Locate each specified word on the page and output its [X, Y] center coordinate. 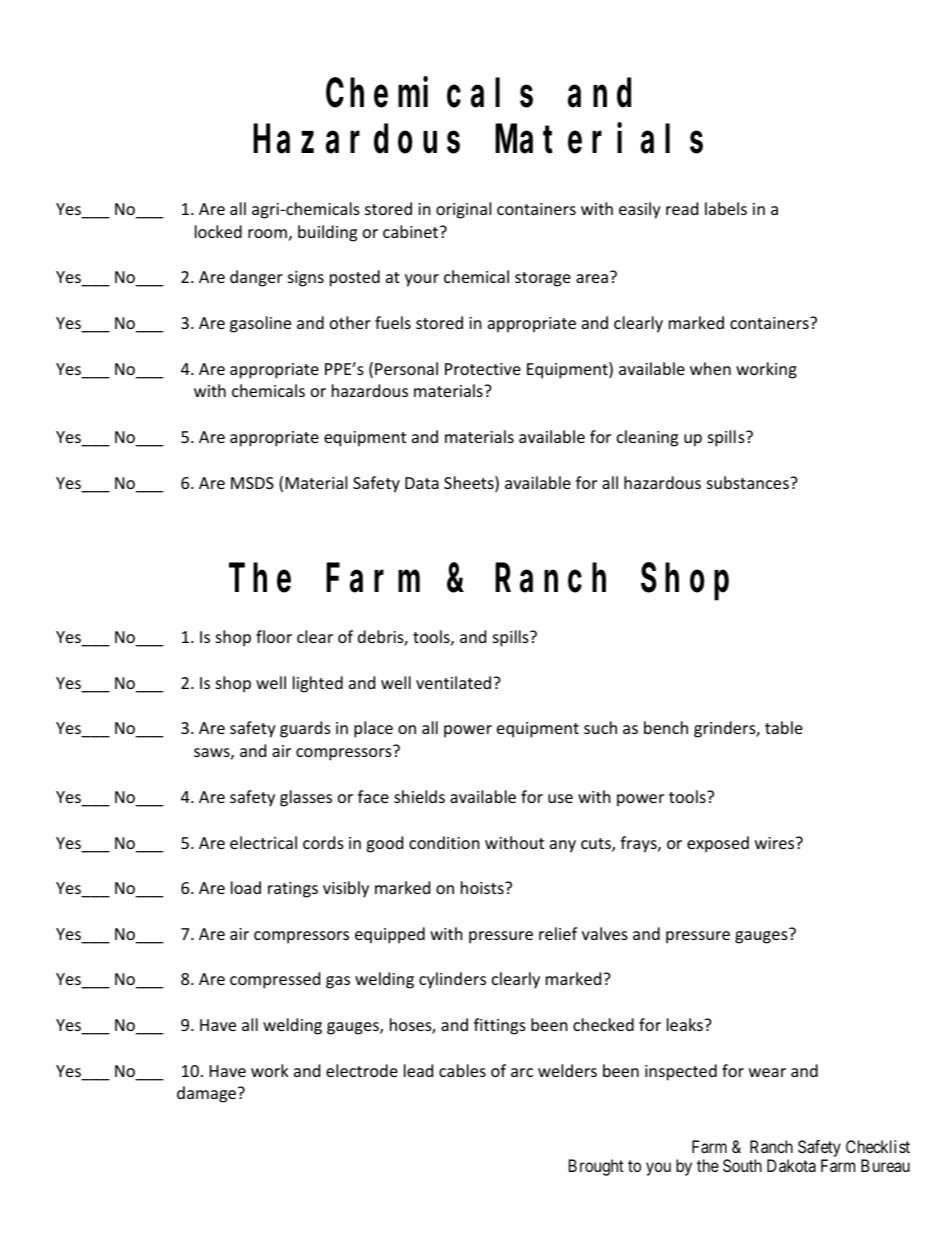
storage [543, 279]
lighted [318, 684]
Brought [596, 1167]
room [267, 233]
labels [726, 208]
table [784, 727]
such [600, 727]
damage [208, 1094]
